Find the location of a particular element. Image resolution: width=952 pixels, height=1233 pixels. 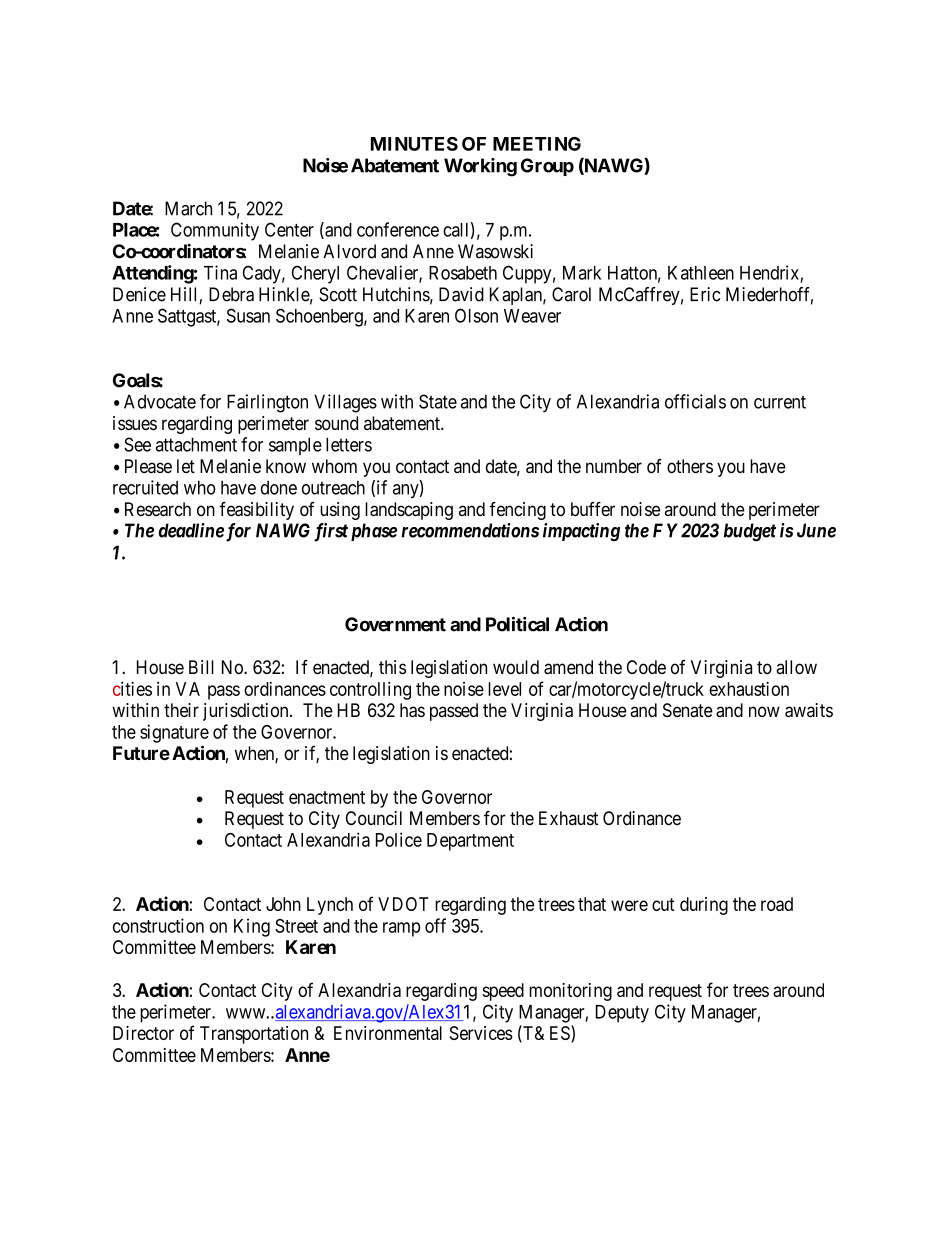

Transportation is located at coordinates (254, 1035).
